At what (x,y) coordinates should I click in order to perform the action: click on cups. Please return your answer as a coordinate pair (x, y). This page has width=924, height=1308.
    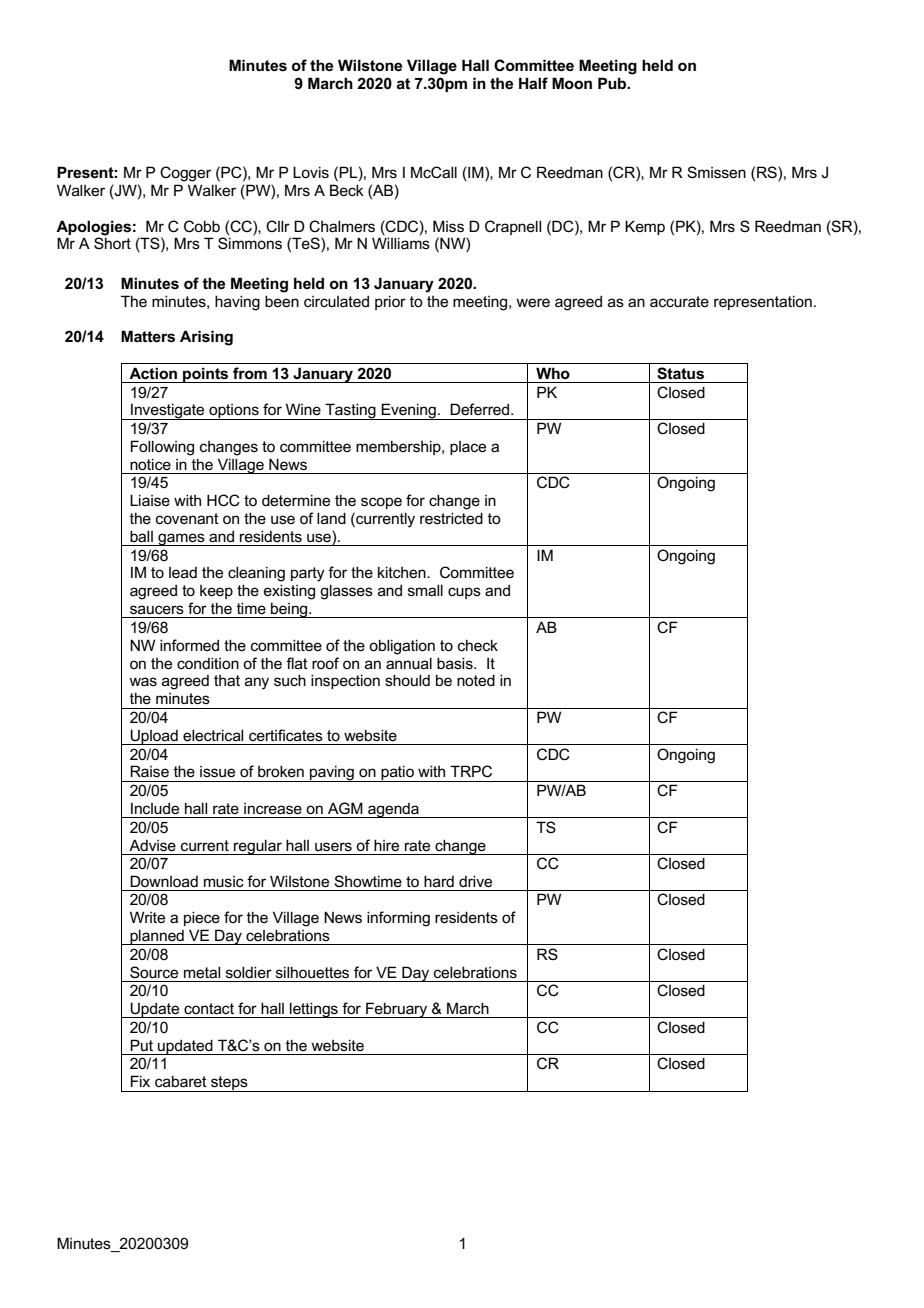
    Looking at the image, I should click on (464, 593).
